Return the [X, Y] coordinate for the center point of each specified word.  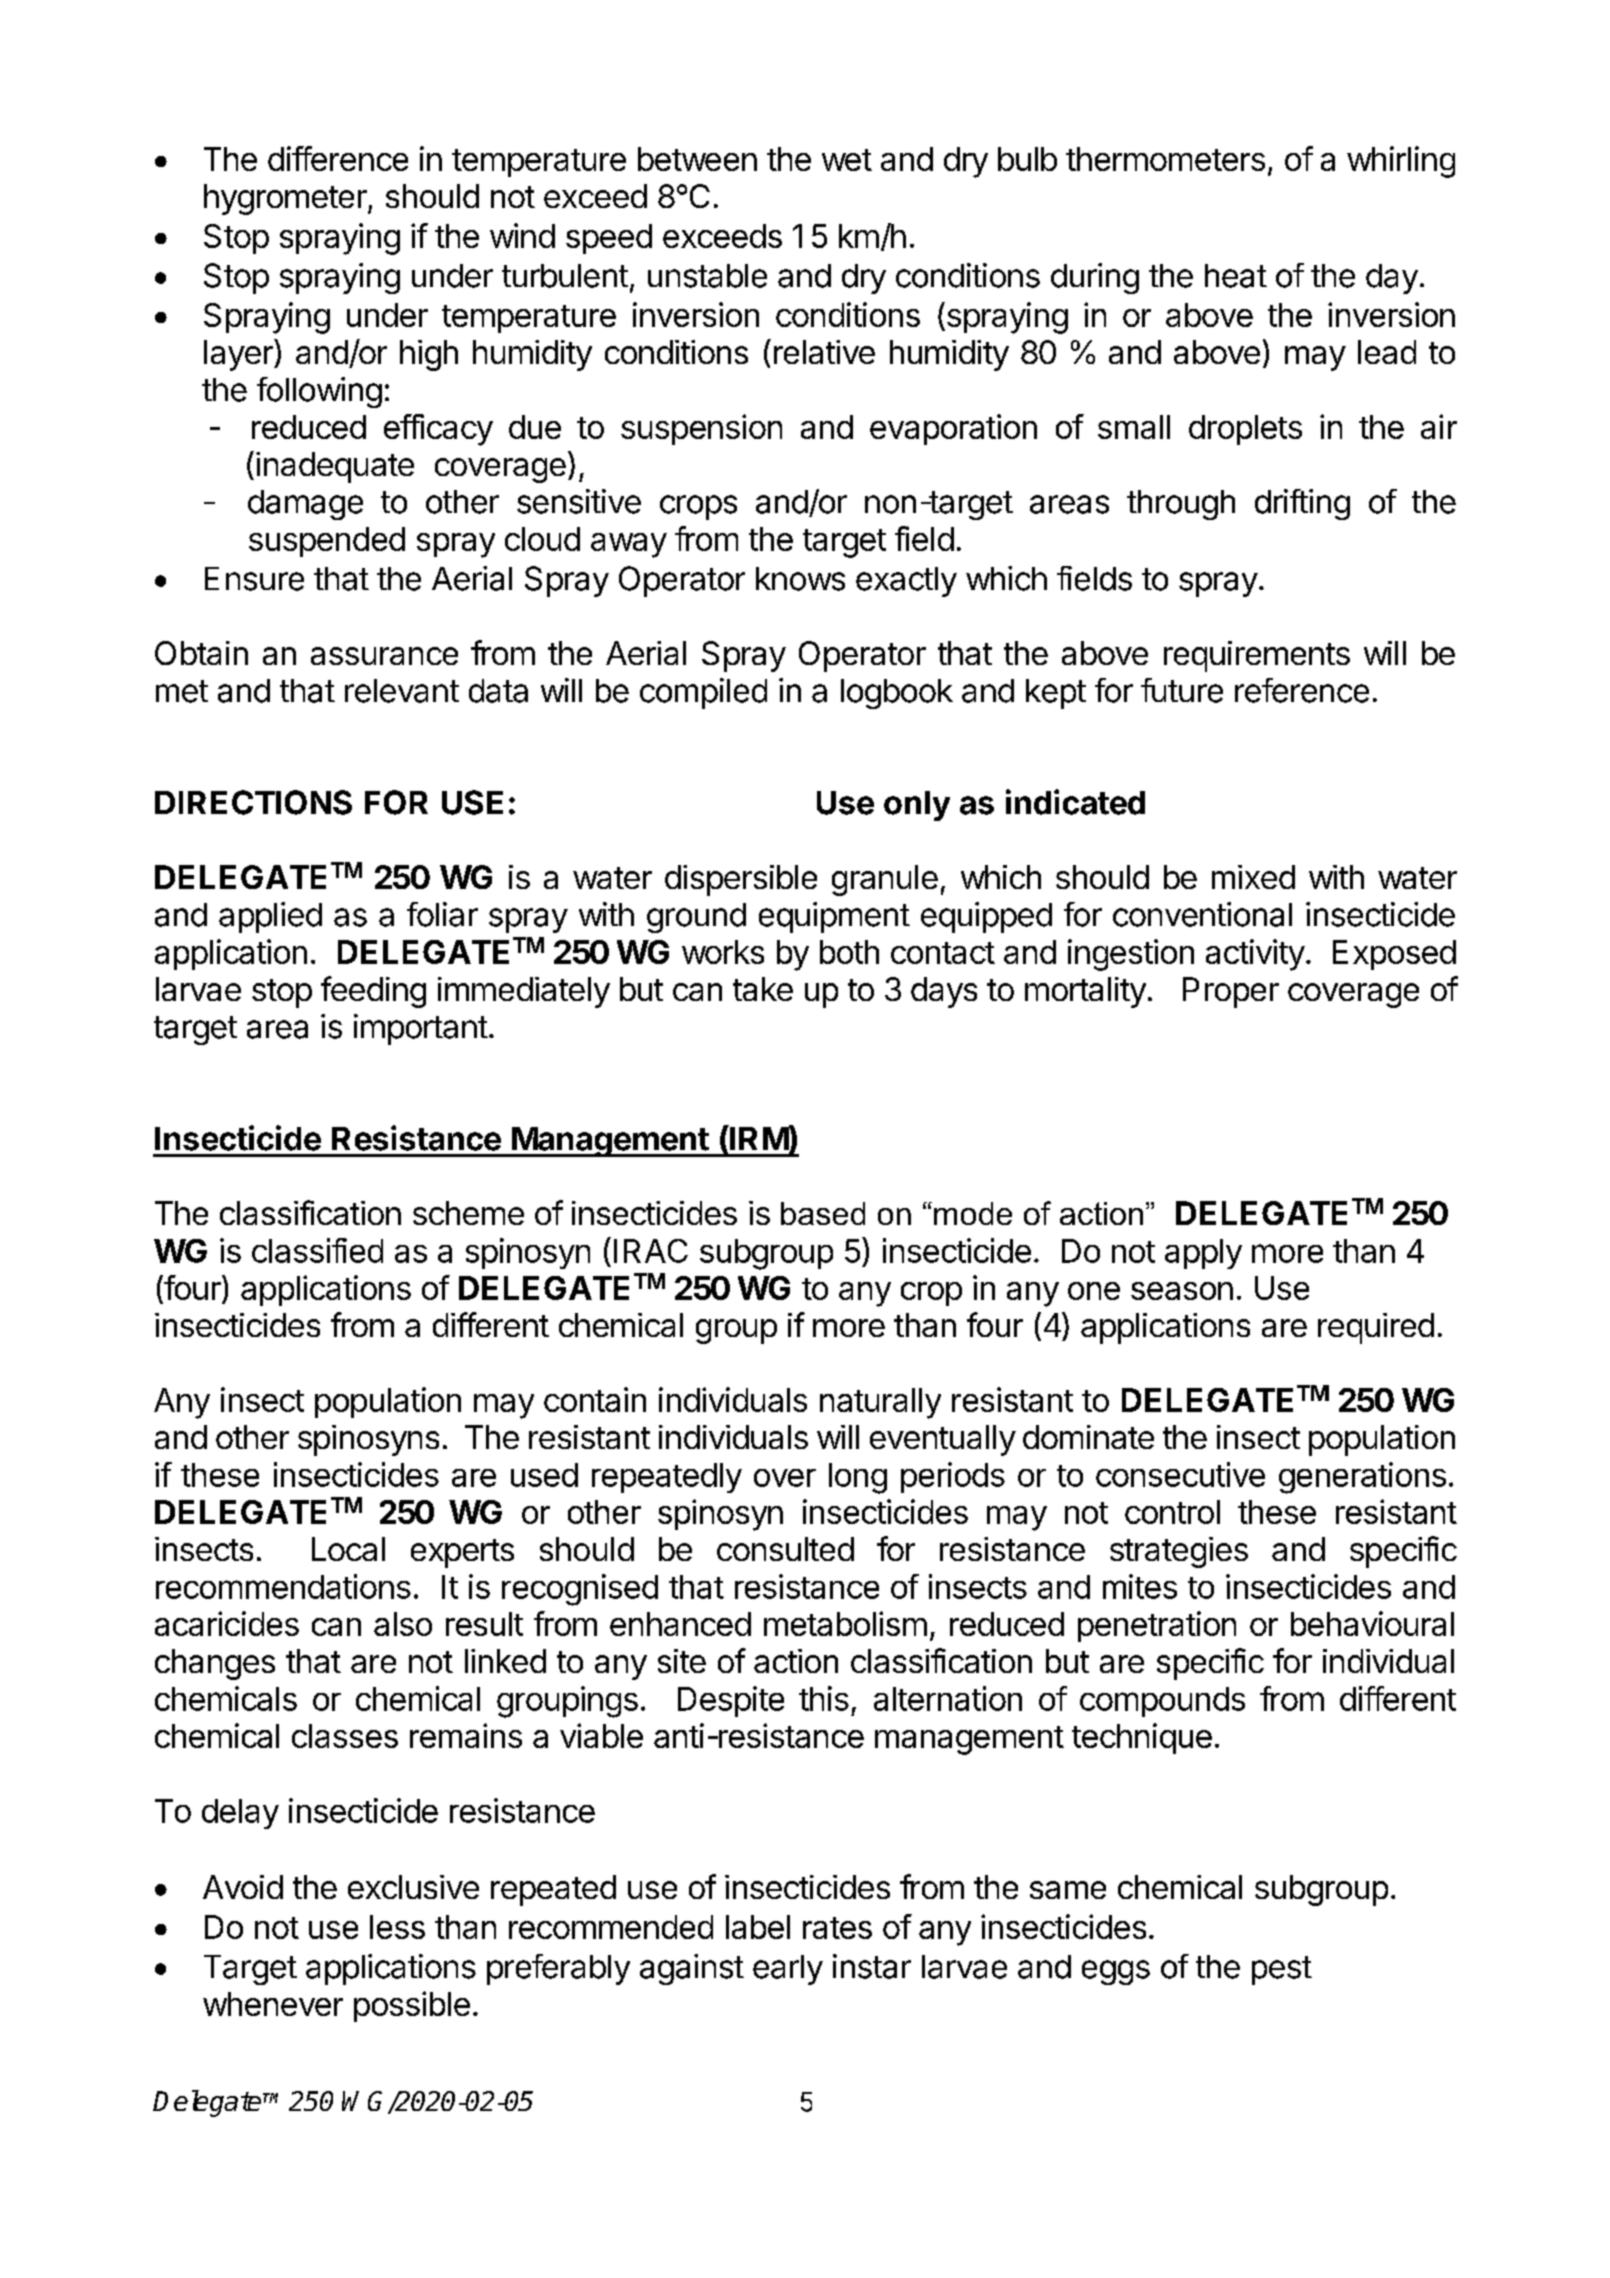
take [763, 989]
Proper [1231, 992]
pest [1282, 1970]
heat [1236, 276]
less [397, 1927]
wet [847, 160]
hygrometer [286, 199]
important [421, 1029]
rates [837, 1928]
